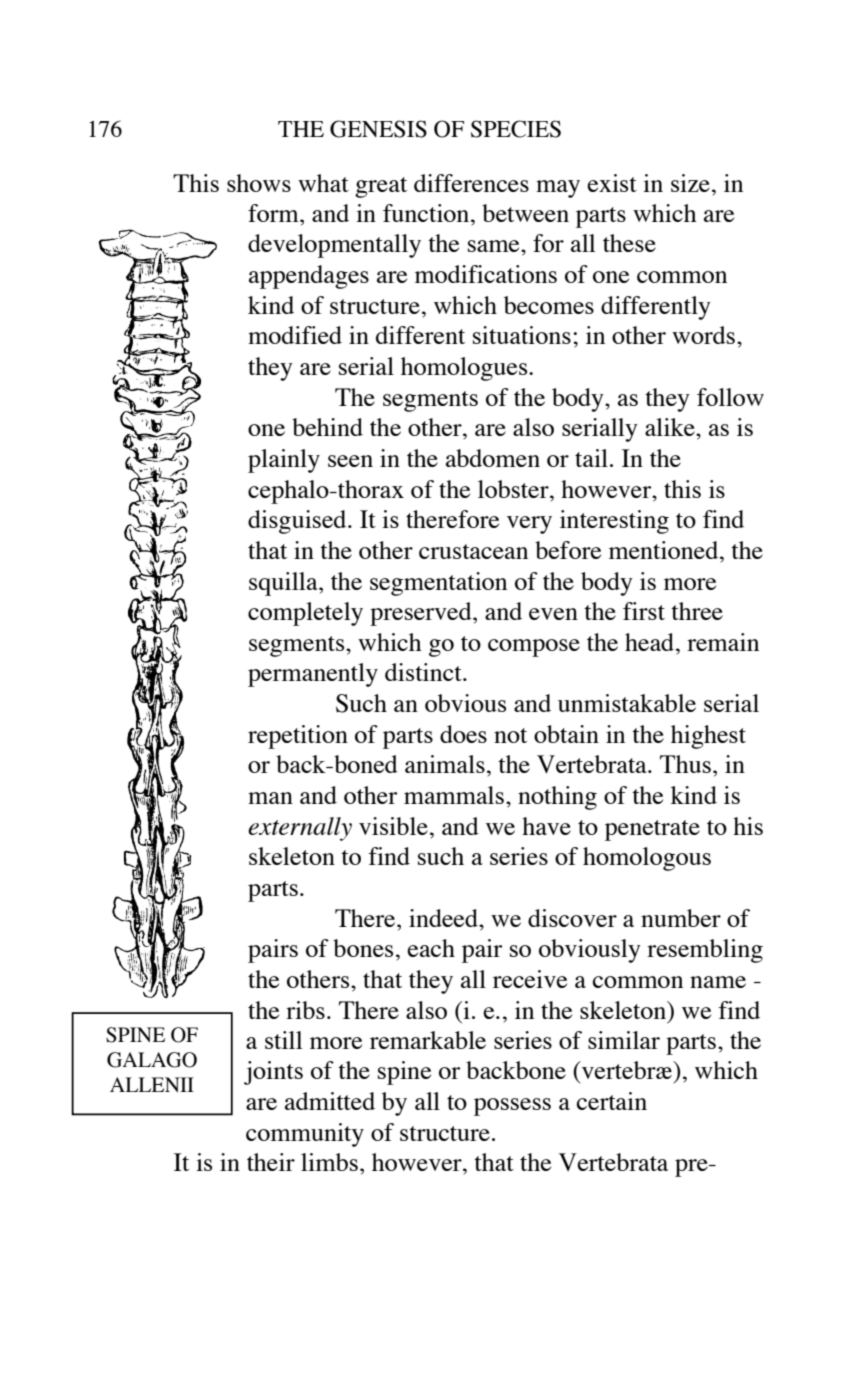 The width and height of the image is (868, 1389). I want to click on what, so click(323, 183).
